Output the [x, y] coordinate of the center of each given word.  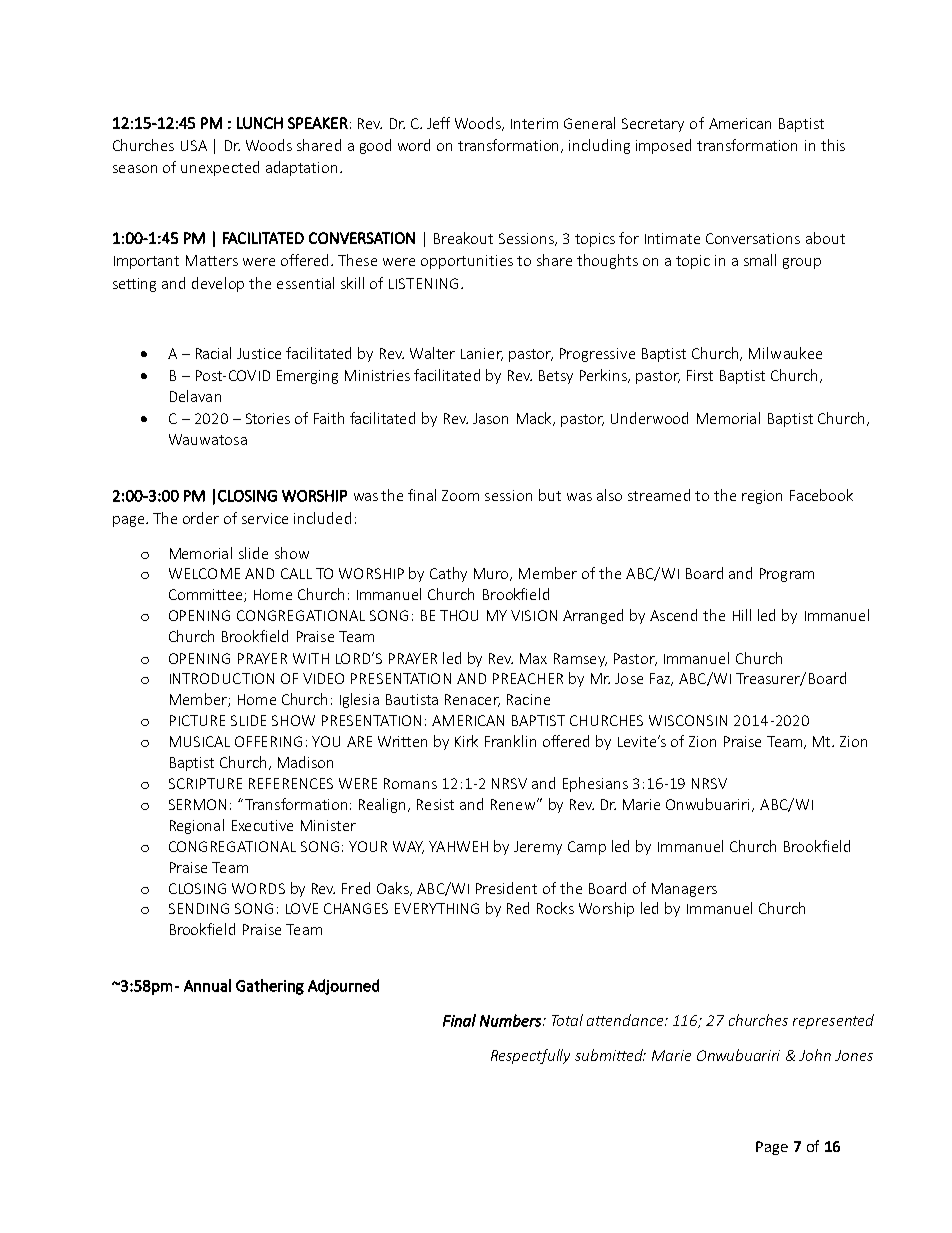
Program [787, 575]
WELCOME [204, 573]
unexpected [220, 168]
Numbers [512, 1020]
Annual [207, 985]
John [815, 1055]
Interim [534, 123]
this [833, 145]
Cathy [448, 574]
